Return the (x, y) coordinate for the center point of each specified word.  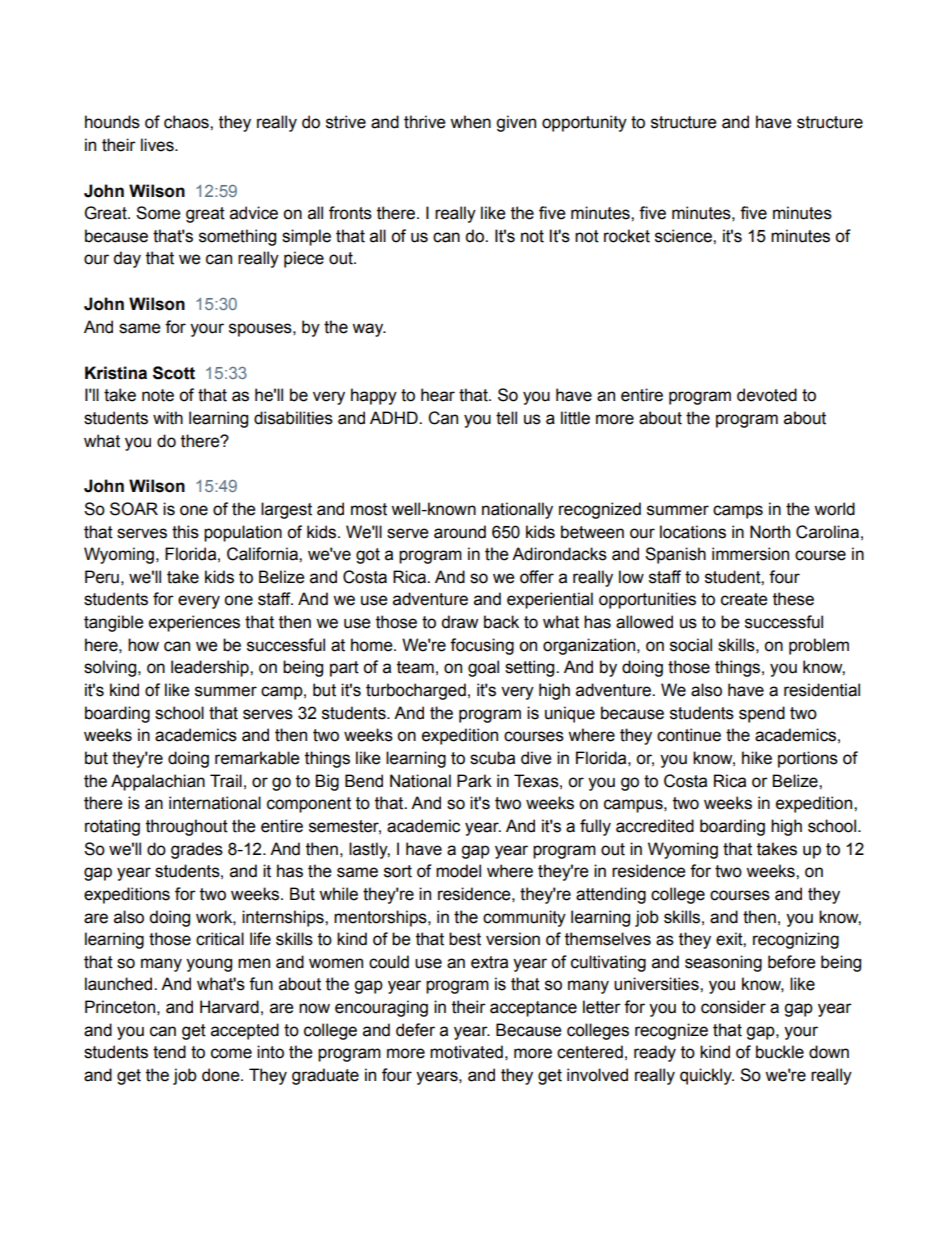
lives (158, 145)
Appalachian (158, 782)
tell (506, 418)
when (470, 122)
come (231, 1053)
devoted (767, 395)
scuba (492, 758)
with (168, 418)
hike (757, 758)
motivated (466, 1052)
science (684, 236)
